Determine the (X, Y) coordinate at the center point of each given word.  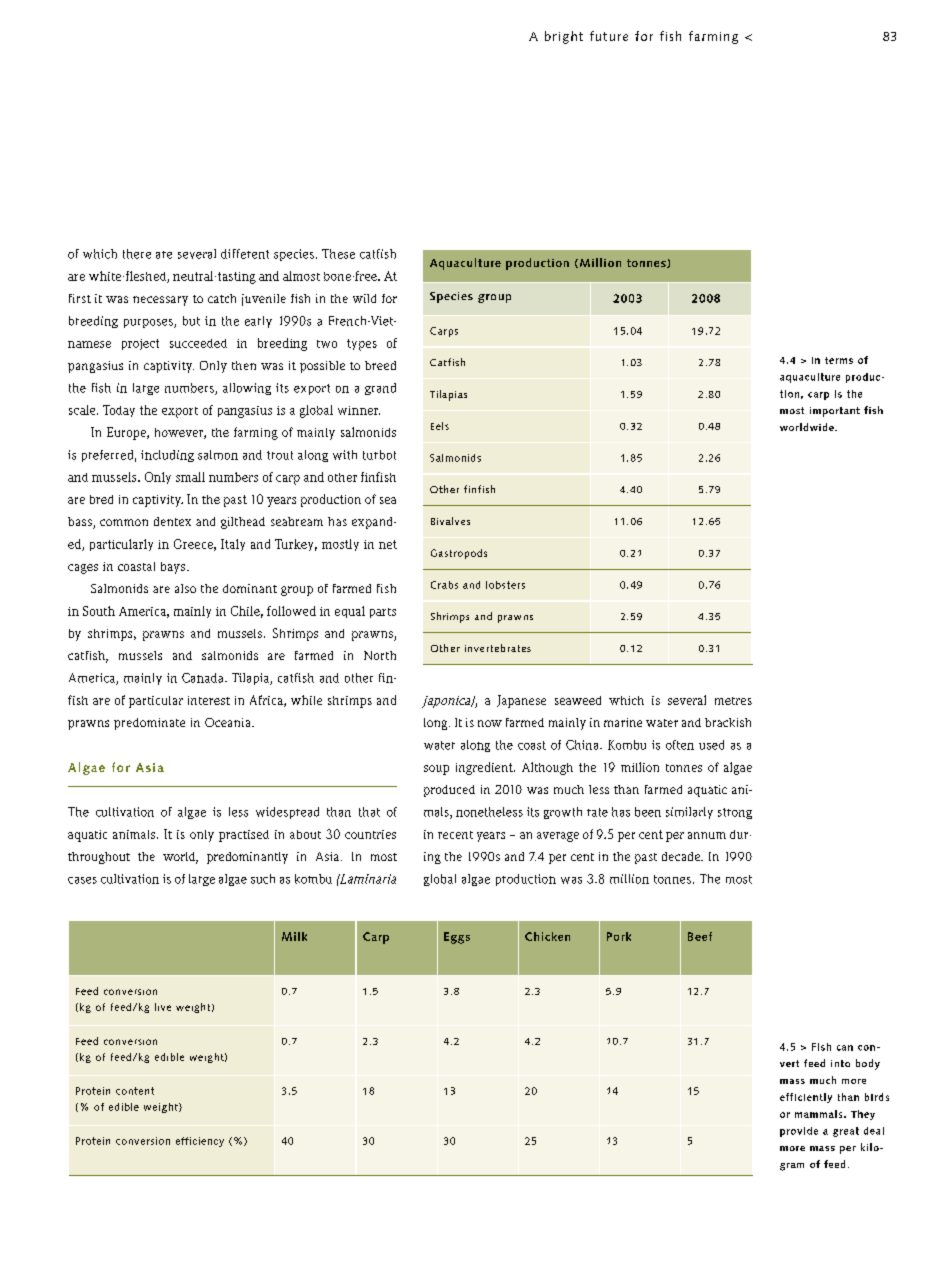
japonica (447, 702)
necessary (160, 301)
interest (209, 700)
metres (733, 701)
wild (364, 298)
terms (839, 360)
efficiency (200, 1142)
